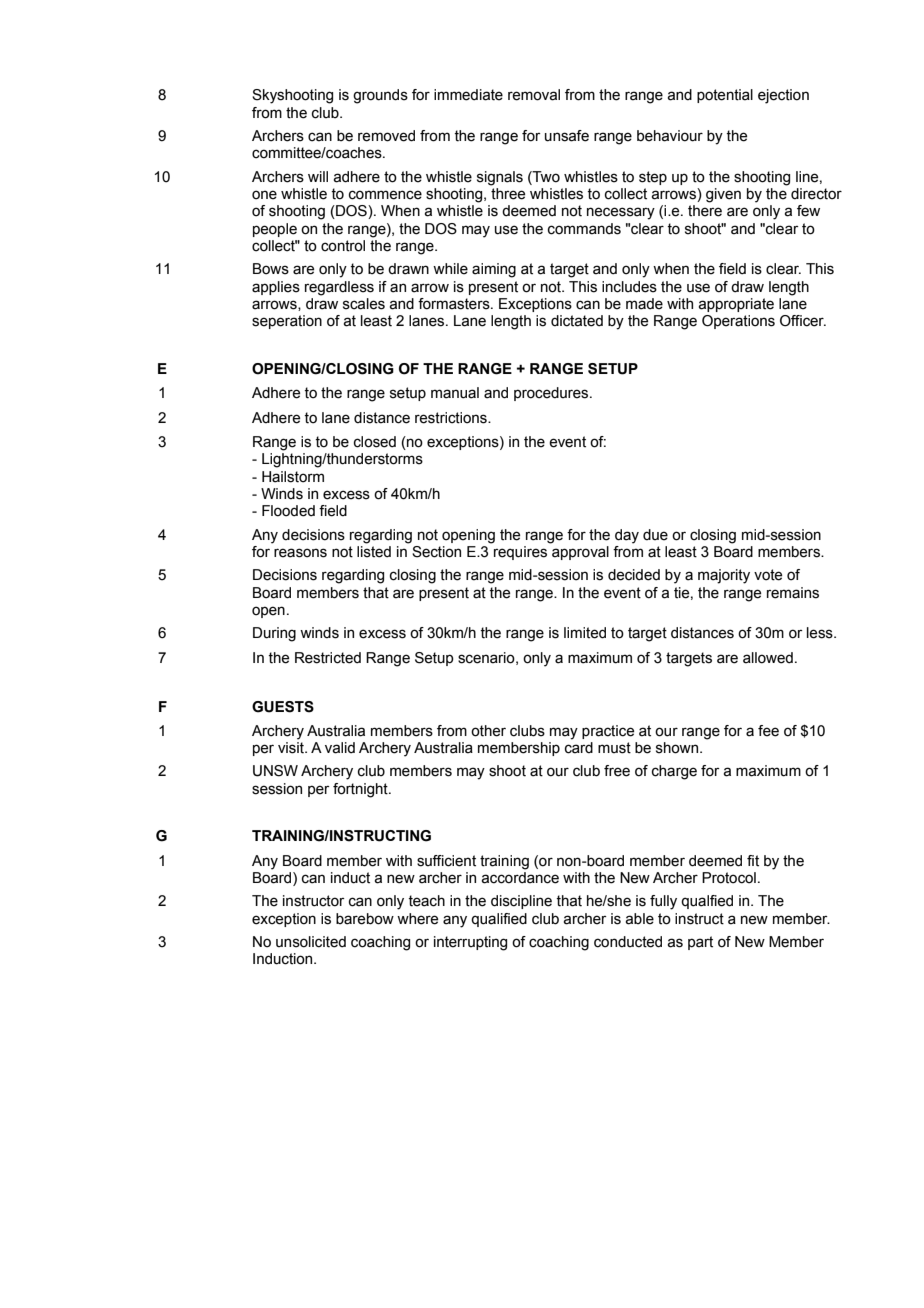 The width and height of the image is (924, 1308). Describe the element at coordinates (725, 96) in the image. I see `potential` at that location.
